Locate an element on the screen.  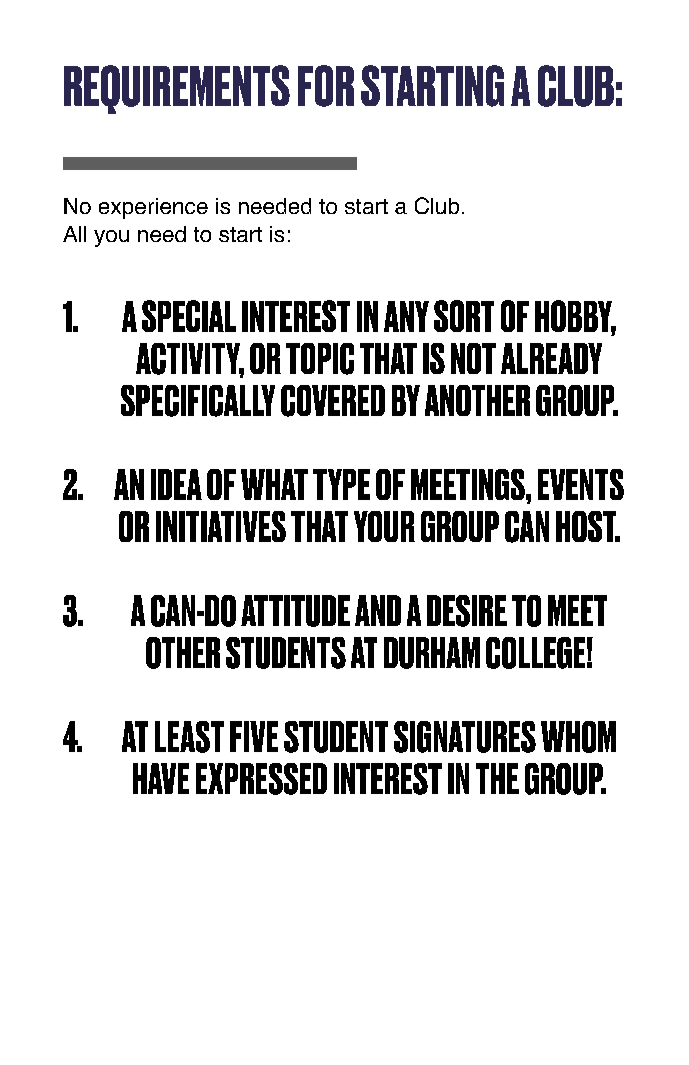
SORT is located at coordinates (464, 316).
